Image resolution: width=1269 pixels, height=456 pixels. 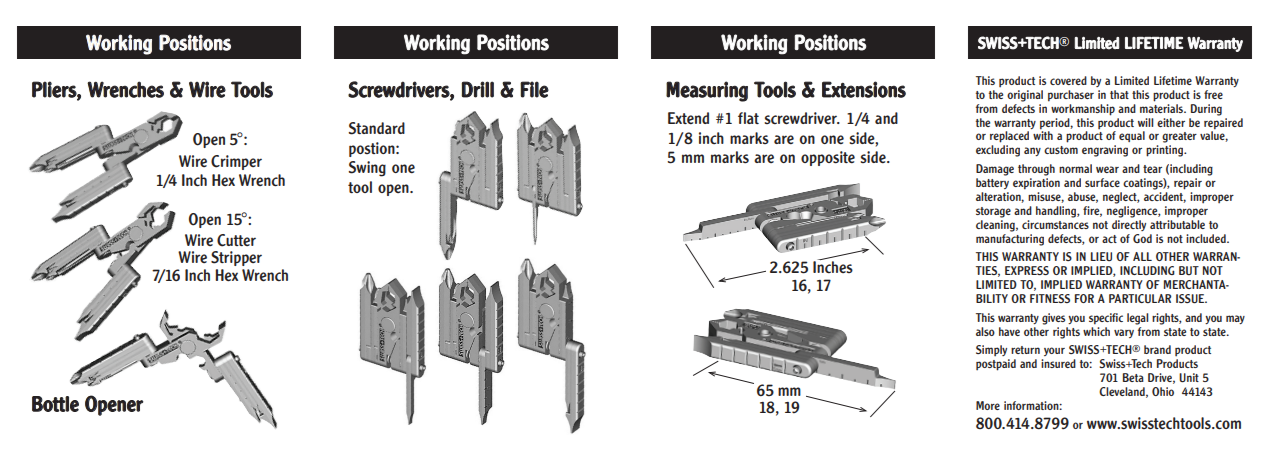 I want to click on that, so click(x=1119, y=94).
